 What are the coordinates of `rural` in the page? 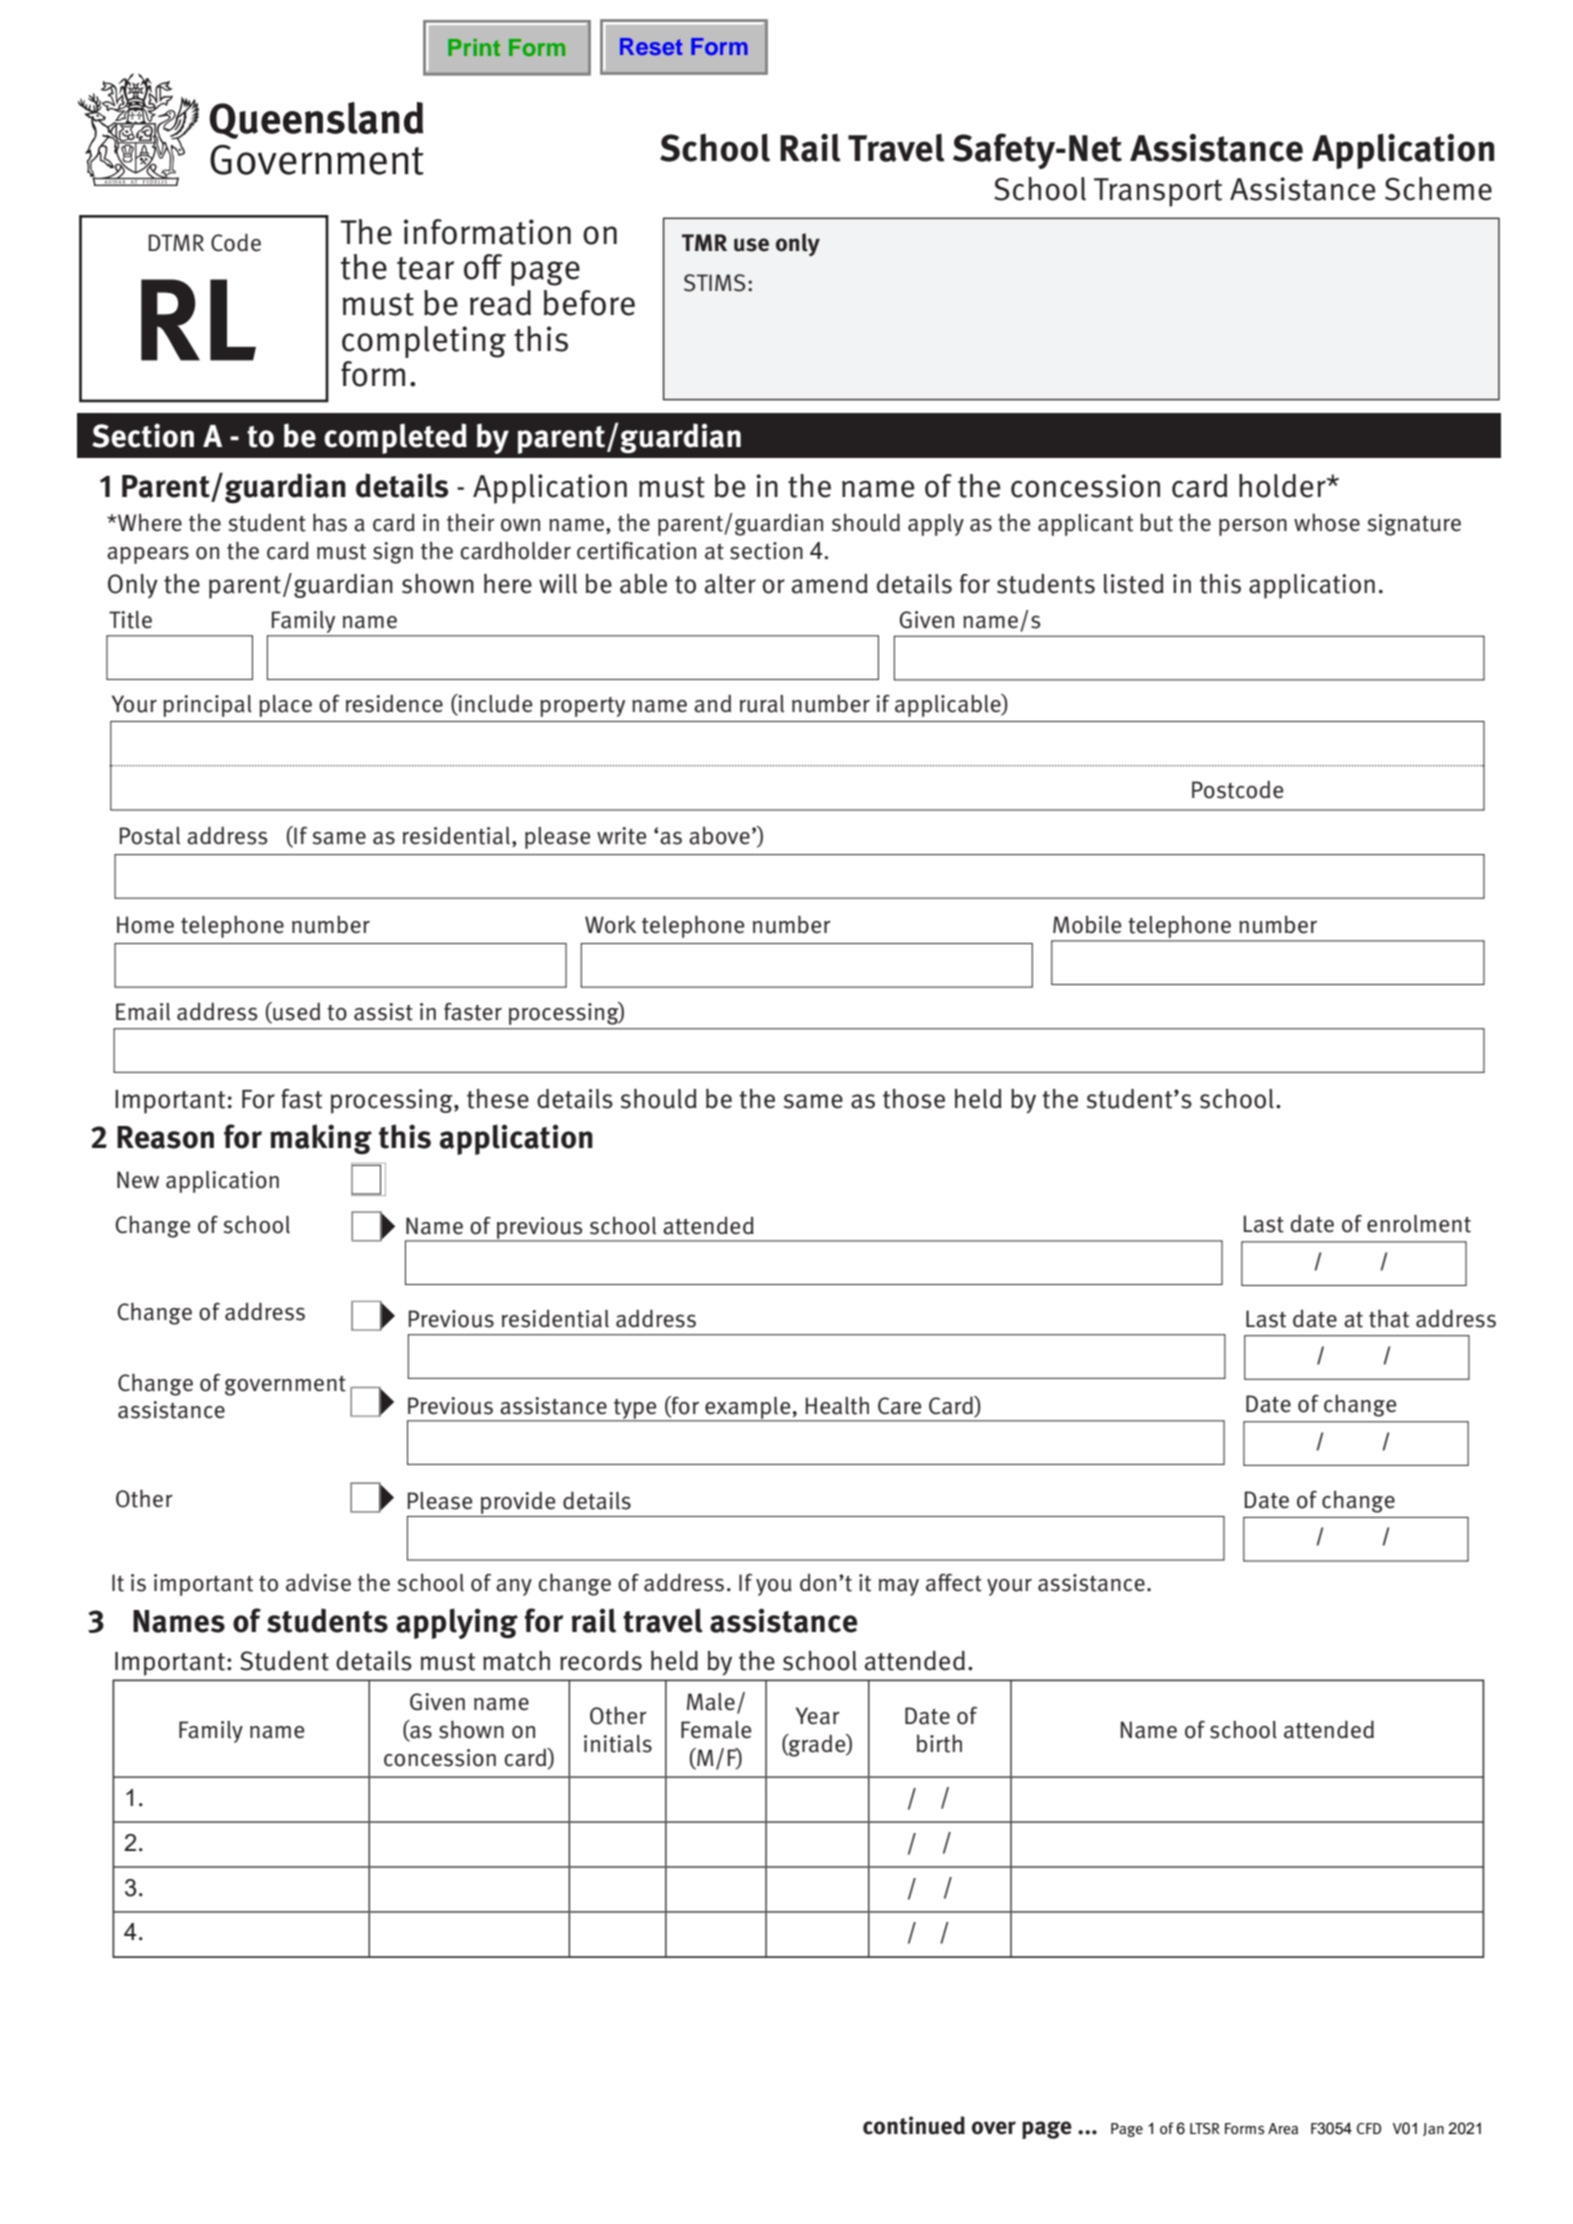 It's located at (762, 704).
